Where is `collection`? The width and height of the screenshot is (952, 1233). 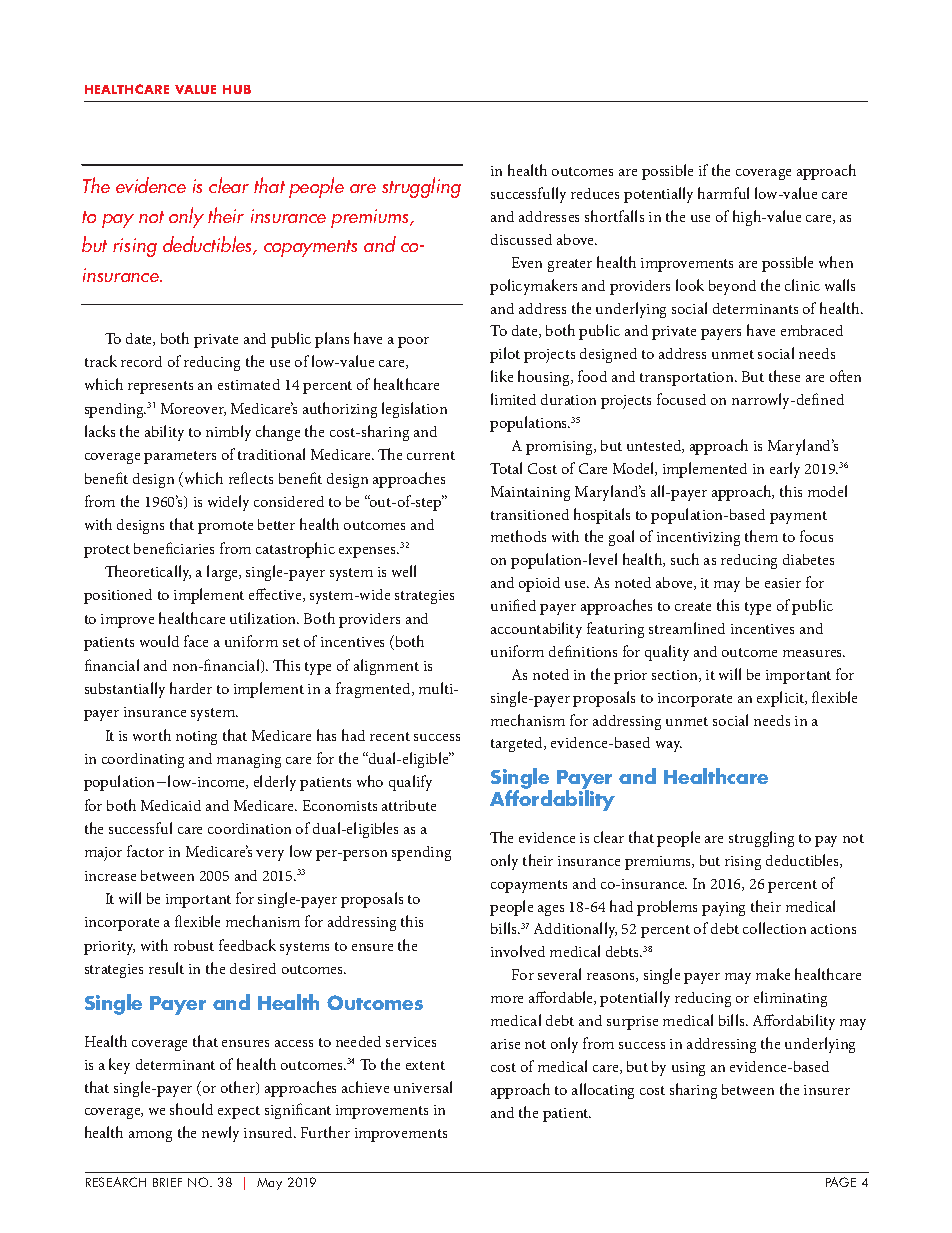
collection is located at coordinates (774, 928).
